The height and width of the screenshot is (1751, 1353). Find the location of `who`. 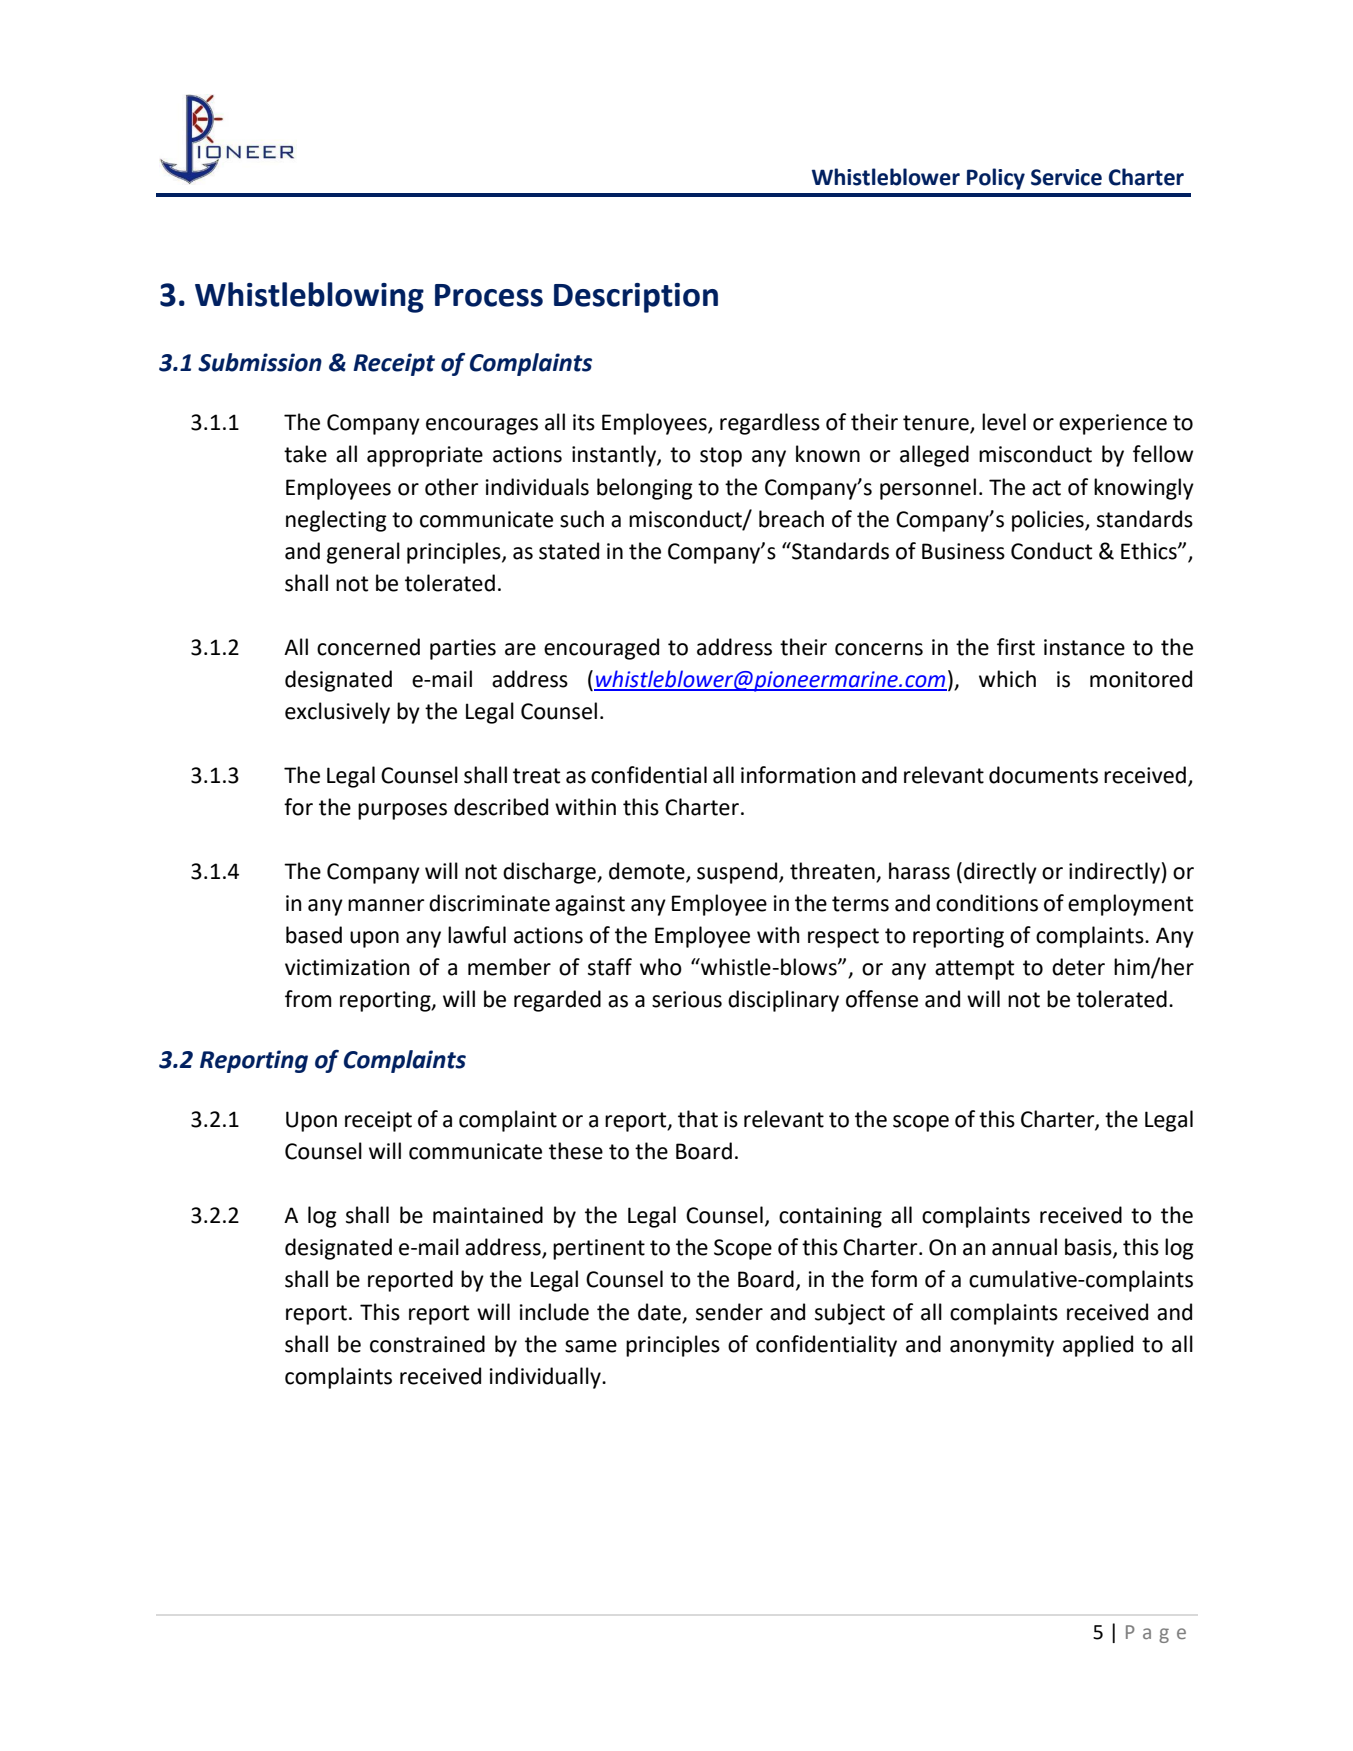

who is located at coordinates (661, 967).
